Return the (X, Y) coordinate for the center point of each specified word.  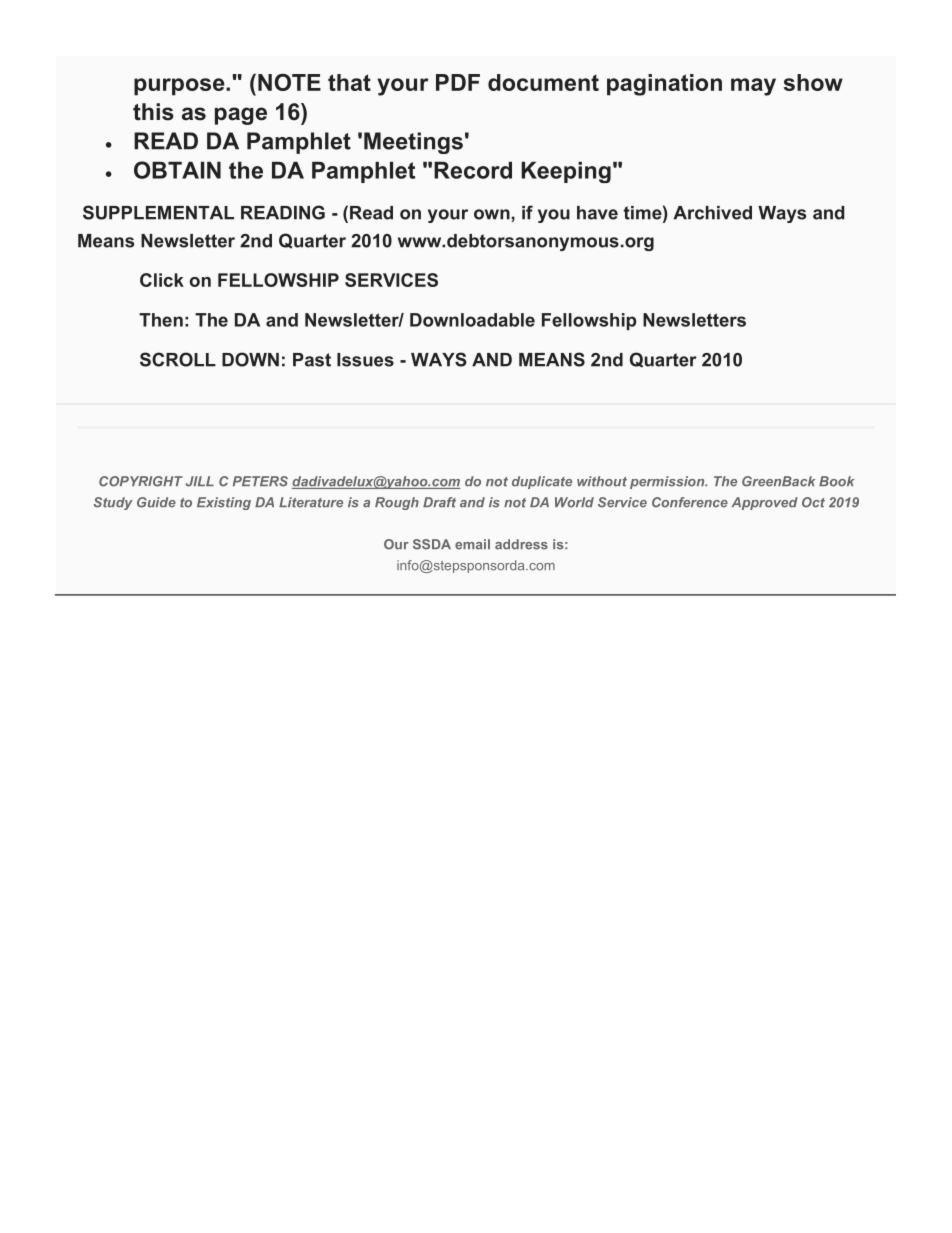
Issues (365, 360)
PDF (458, 82)
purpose (180, 87)
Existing (224, 503)
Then (161, 320)
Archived (713, 213)
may (753, 87)
